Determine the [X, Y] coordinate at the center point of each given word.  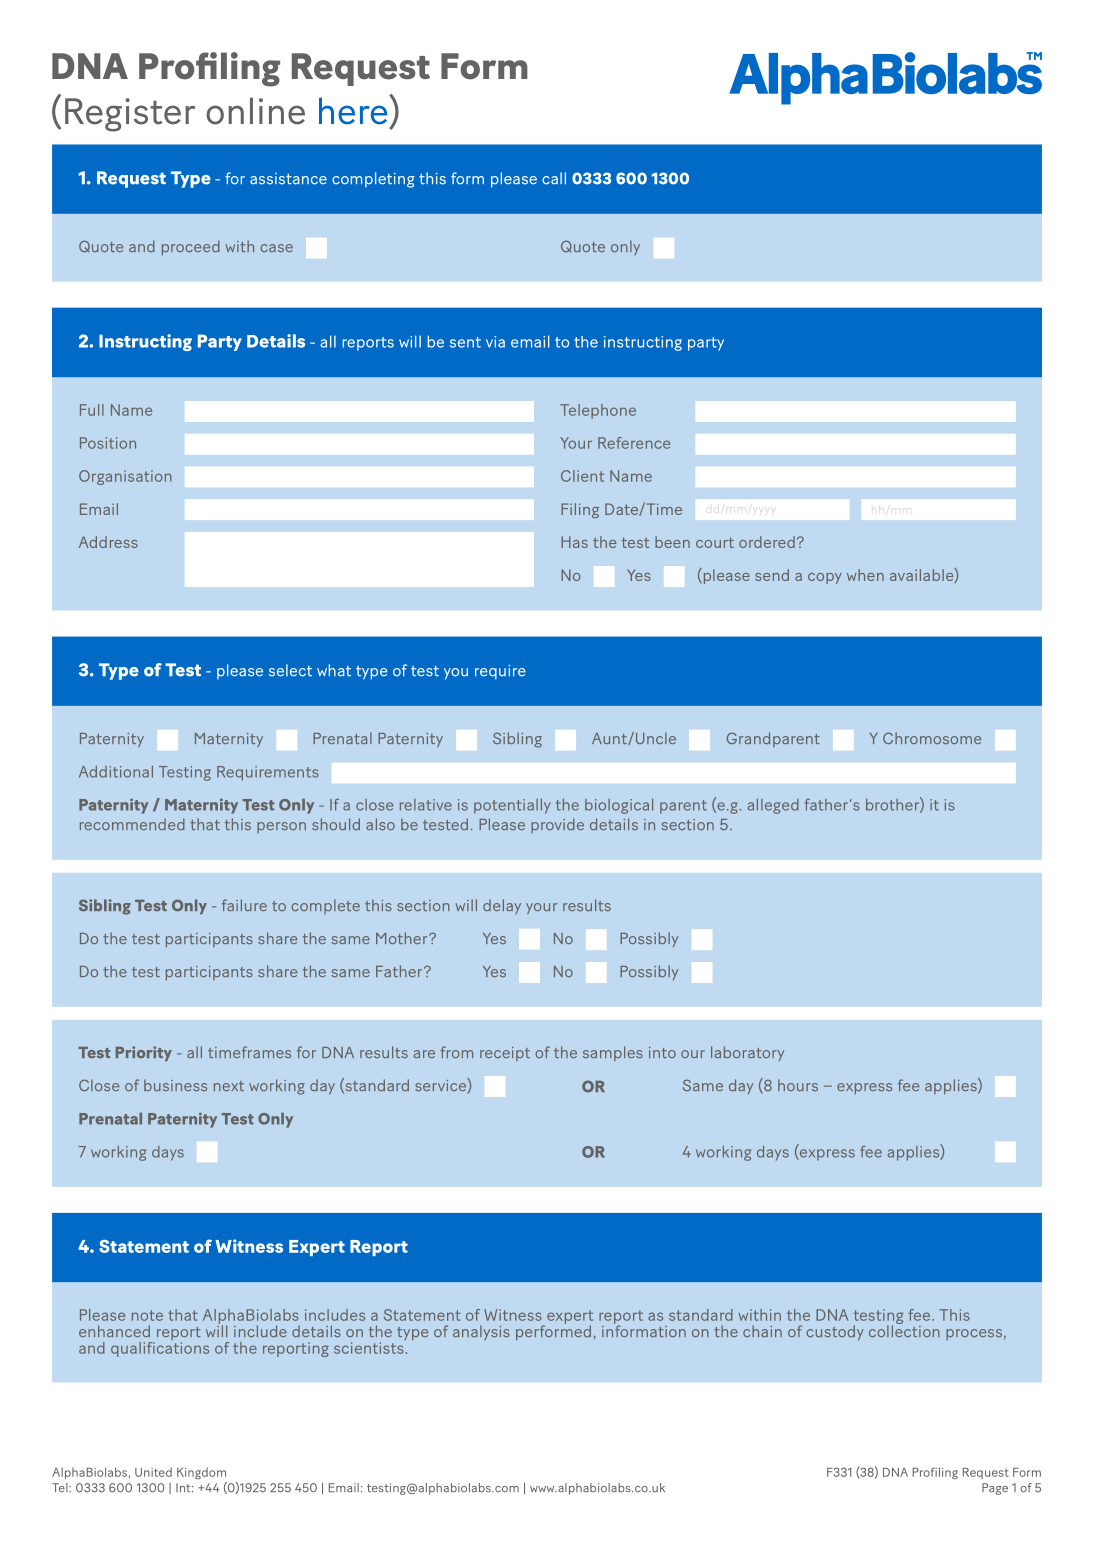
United [153, 1472]
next [229, 1086]
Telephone [598, 411]
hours [798, 1085]
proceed [191, 247]
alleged [773, 806]
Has [574, 542]
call [554, 178]
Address [108, 542]
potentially [512, 806]
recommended [132, 824]
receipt [505, 1054]
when [865, 575]
